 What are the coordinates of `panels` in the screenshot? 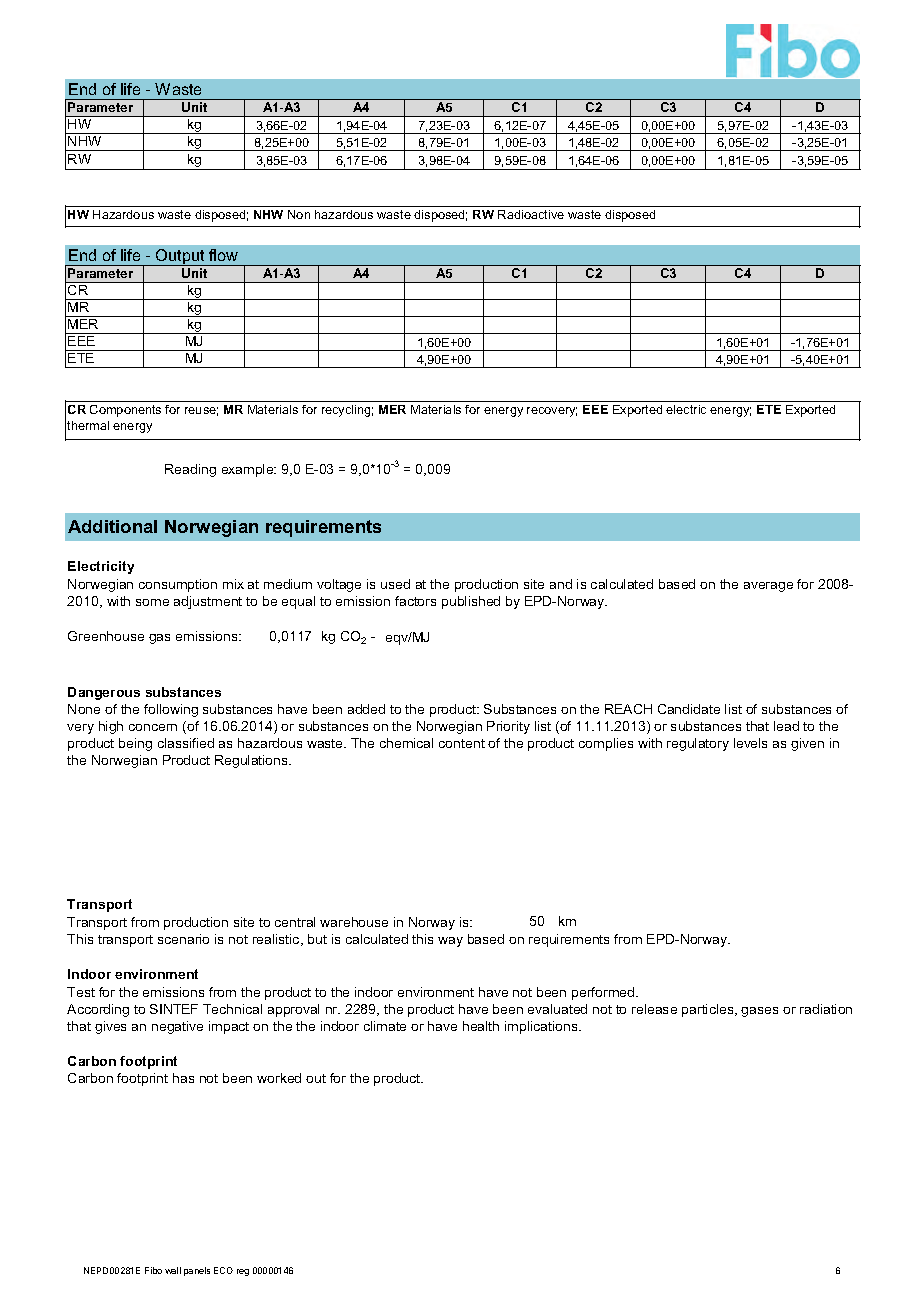 It's located at (197, 1271).
